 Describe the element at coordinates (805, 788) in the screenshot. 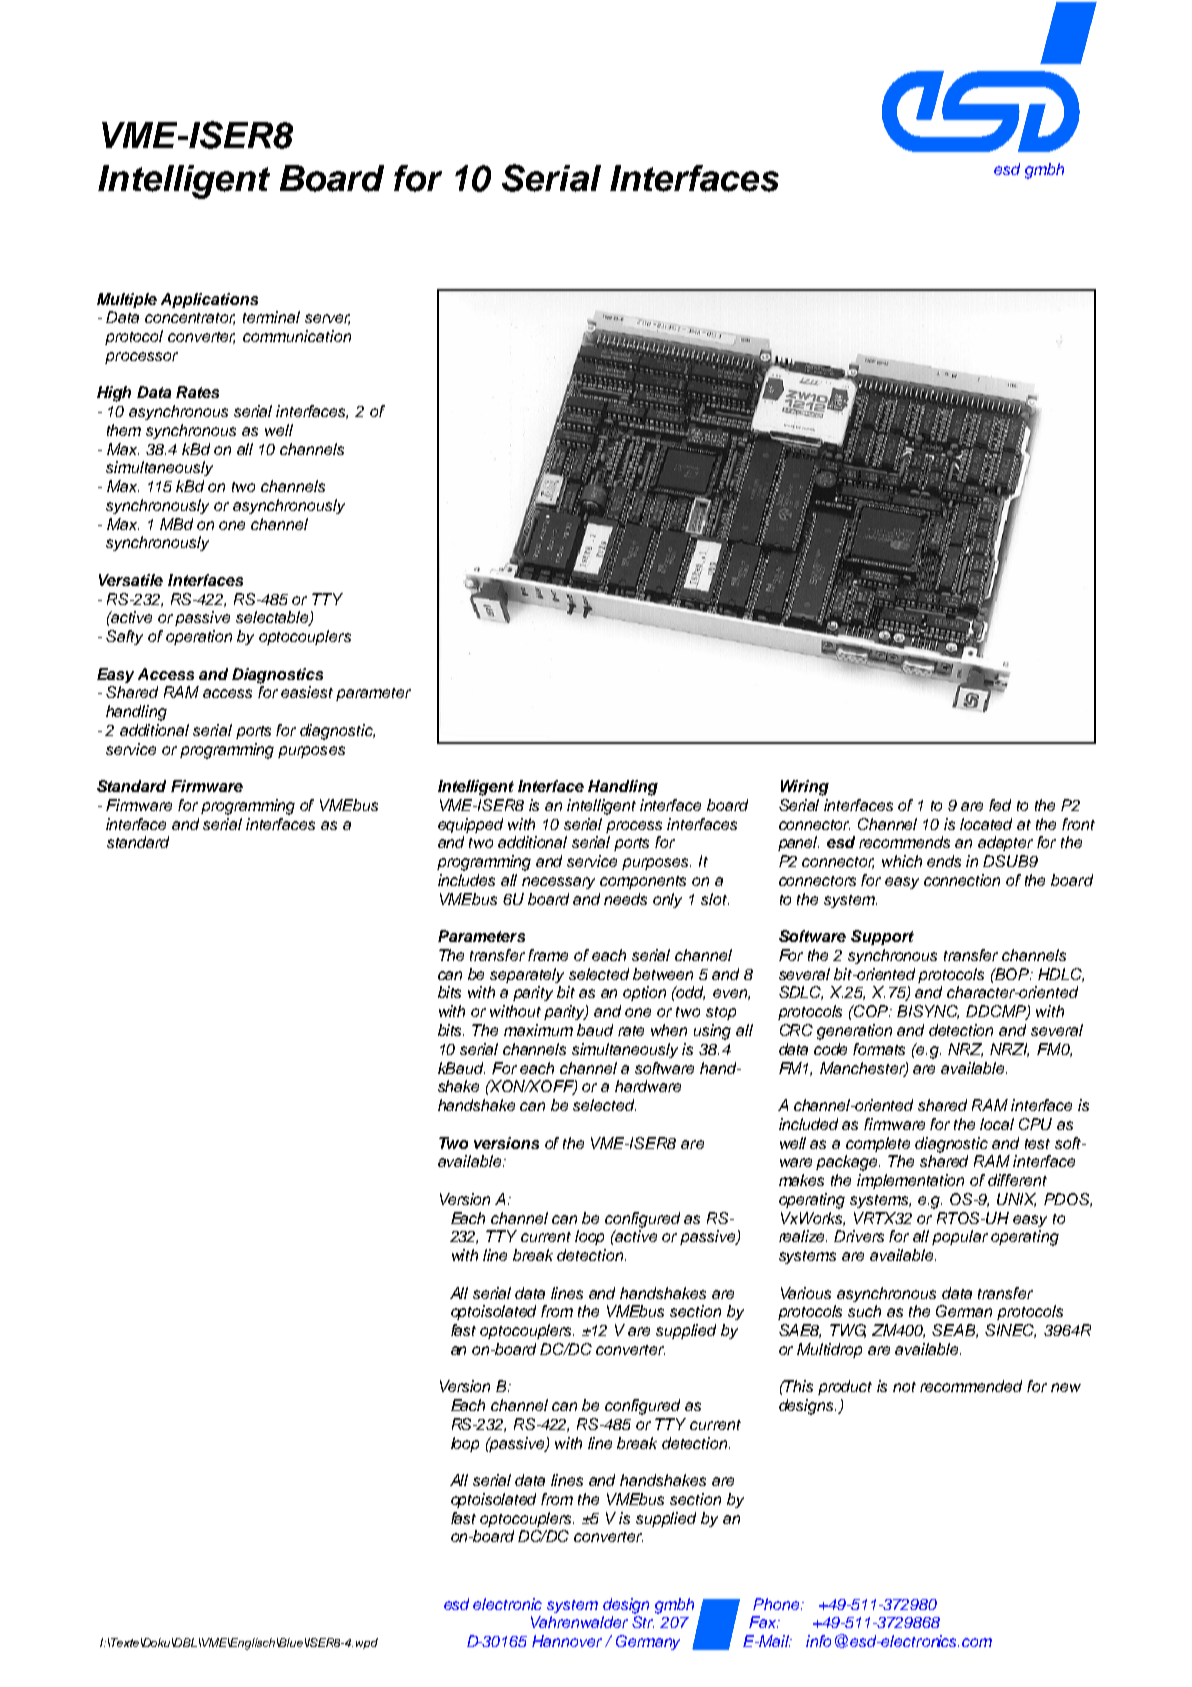

I see `Wiring` at that location.
